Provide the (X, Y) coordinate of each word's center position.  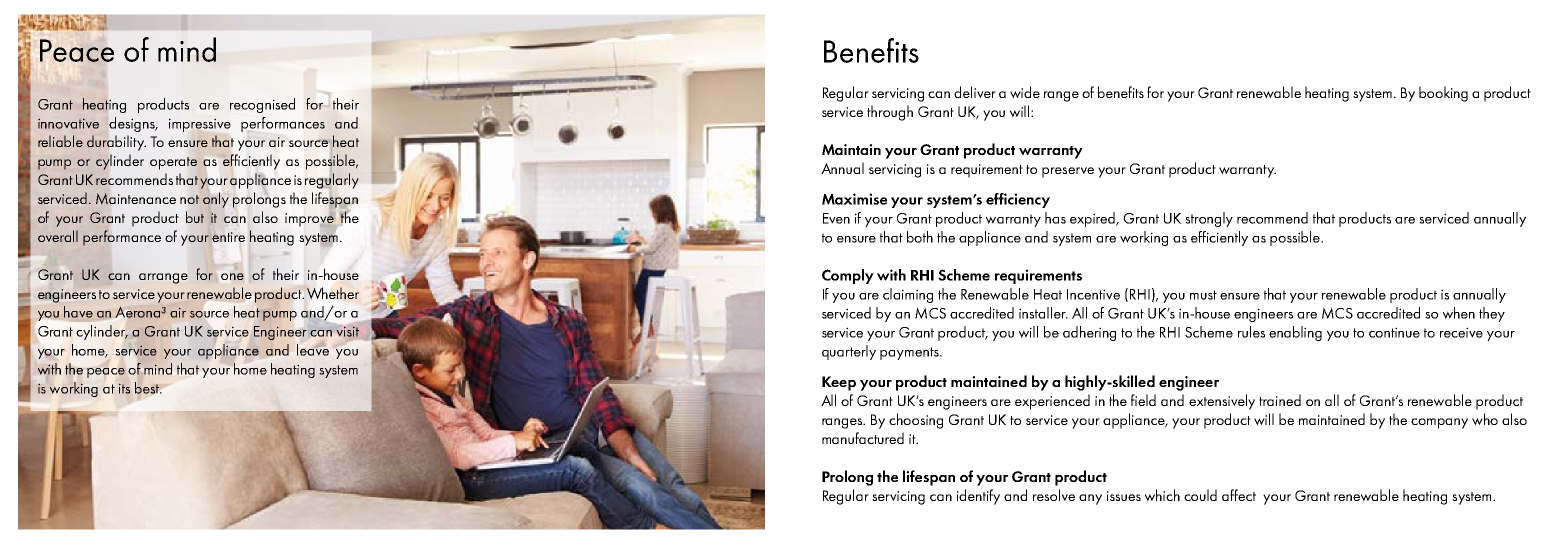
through (890, 113)
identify (978, 497)
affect (1239, 495)
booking (1443, 94)
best (148, 388)
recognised (262, 105)
